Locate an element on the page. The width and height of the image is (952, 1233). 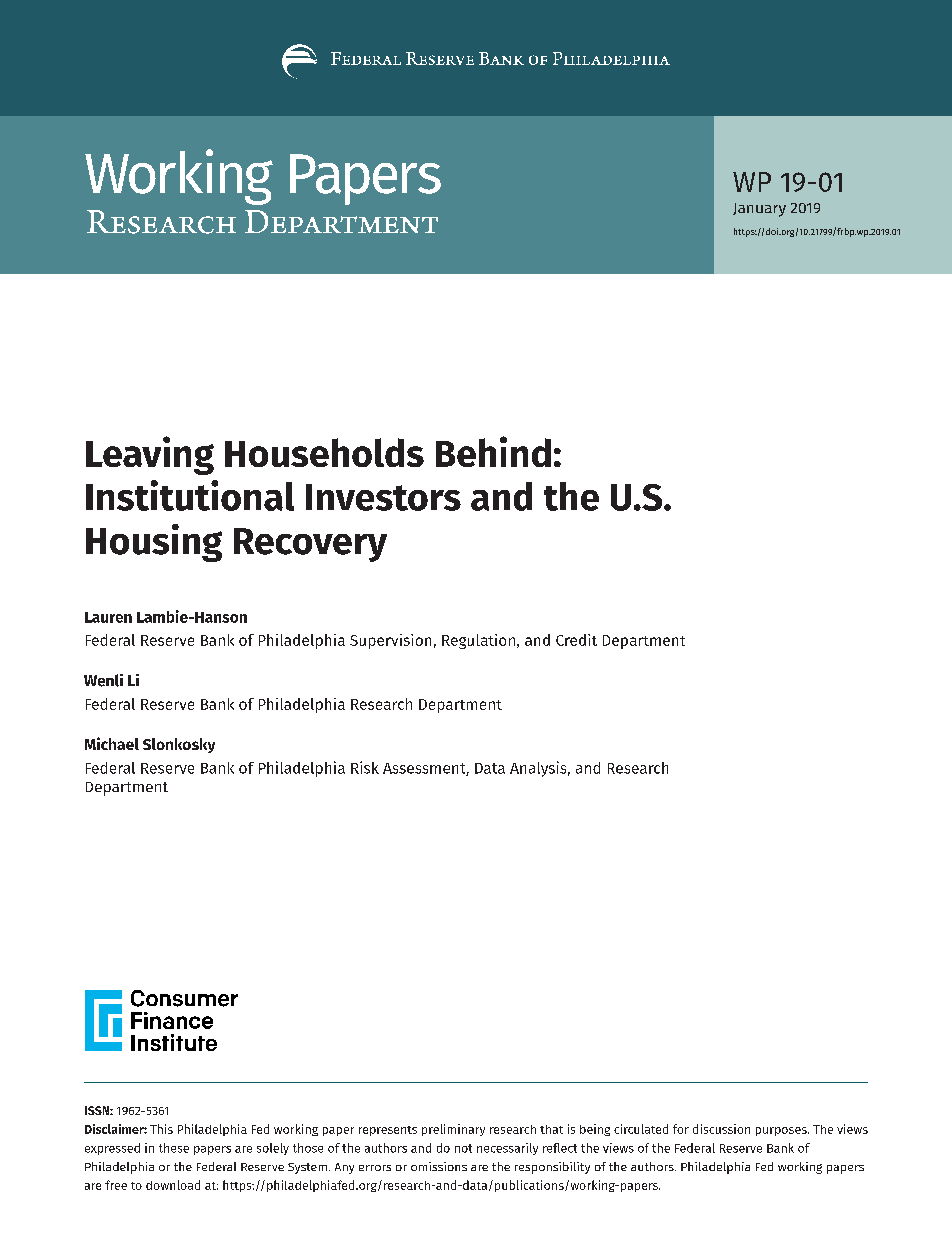
Michael is located at coordinates (112, 743).
